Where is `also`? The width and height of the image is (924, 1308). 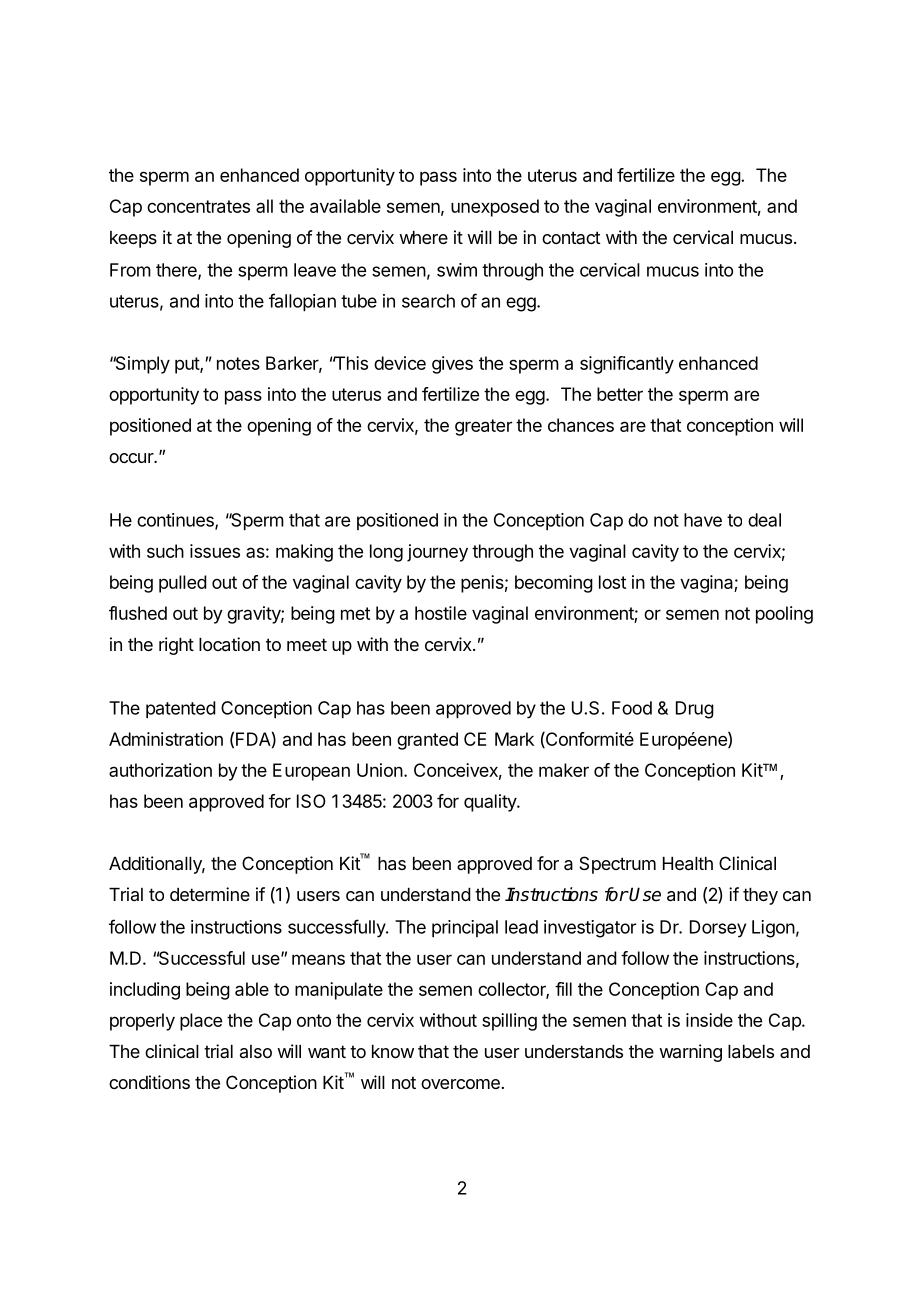
also is located at coordinates (256, 1051).
